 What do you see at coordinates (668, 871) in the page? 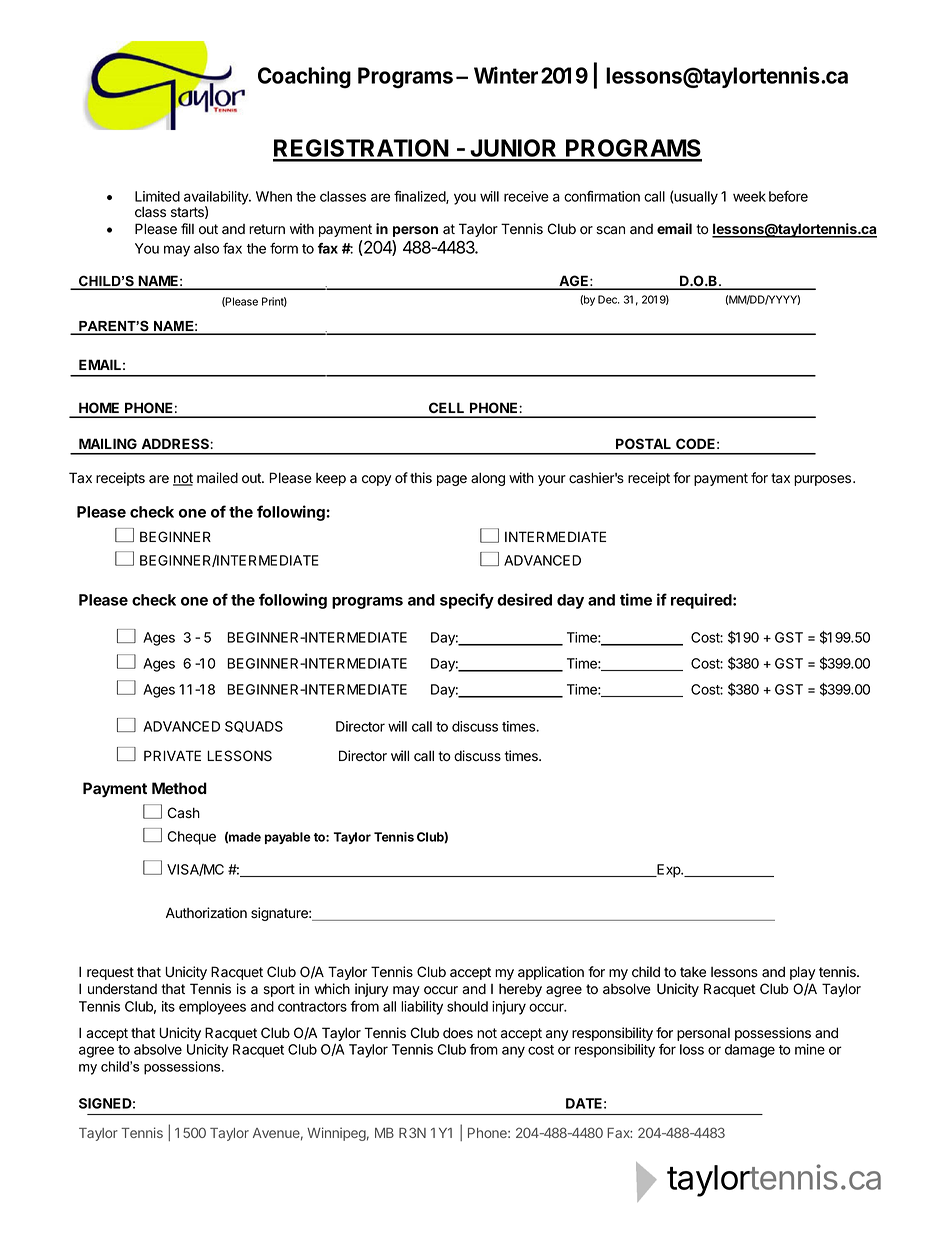
I see `Exp` at bounding box center [668, 871].
